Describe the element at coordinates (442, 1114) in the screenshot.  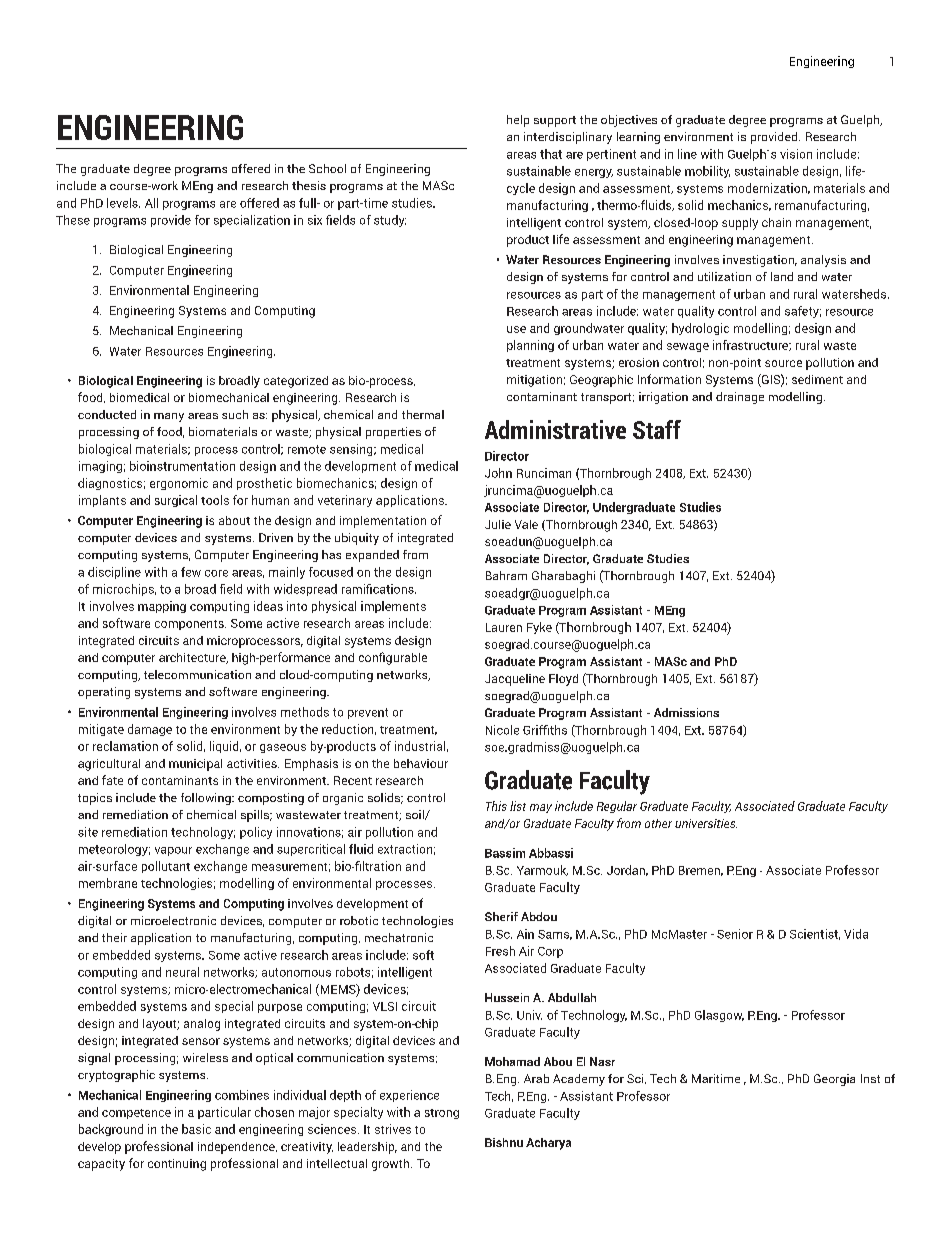
I see `strong` at that location.
